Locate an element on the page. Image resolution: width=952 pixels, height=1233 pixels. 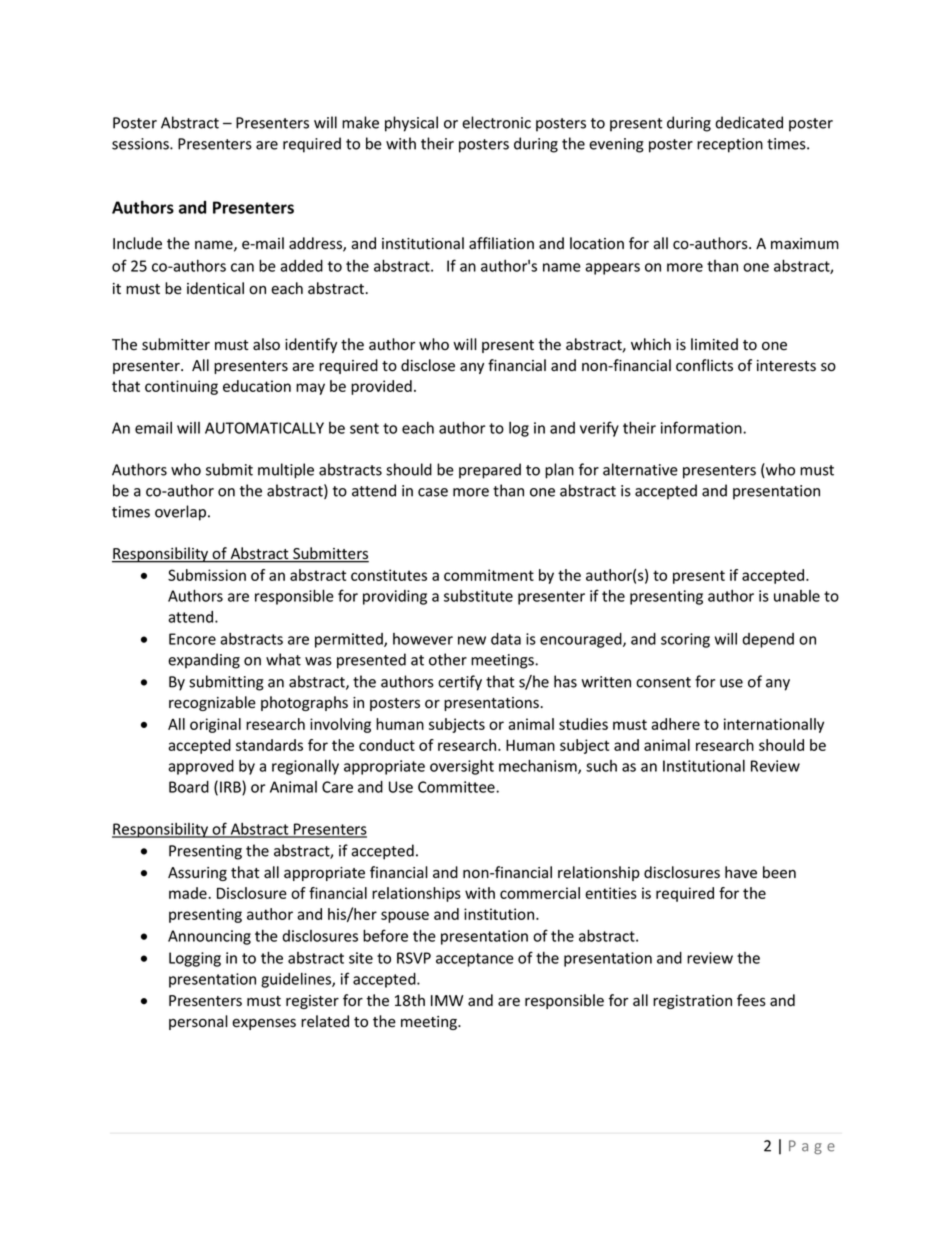
conflicts is located at coordinates (704, 365).
